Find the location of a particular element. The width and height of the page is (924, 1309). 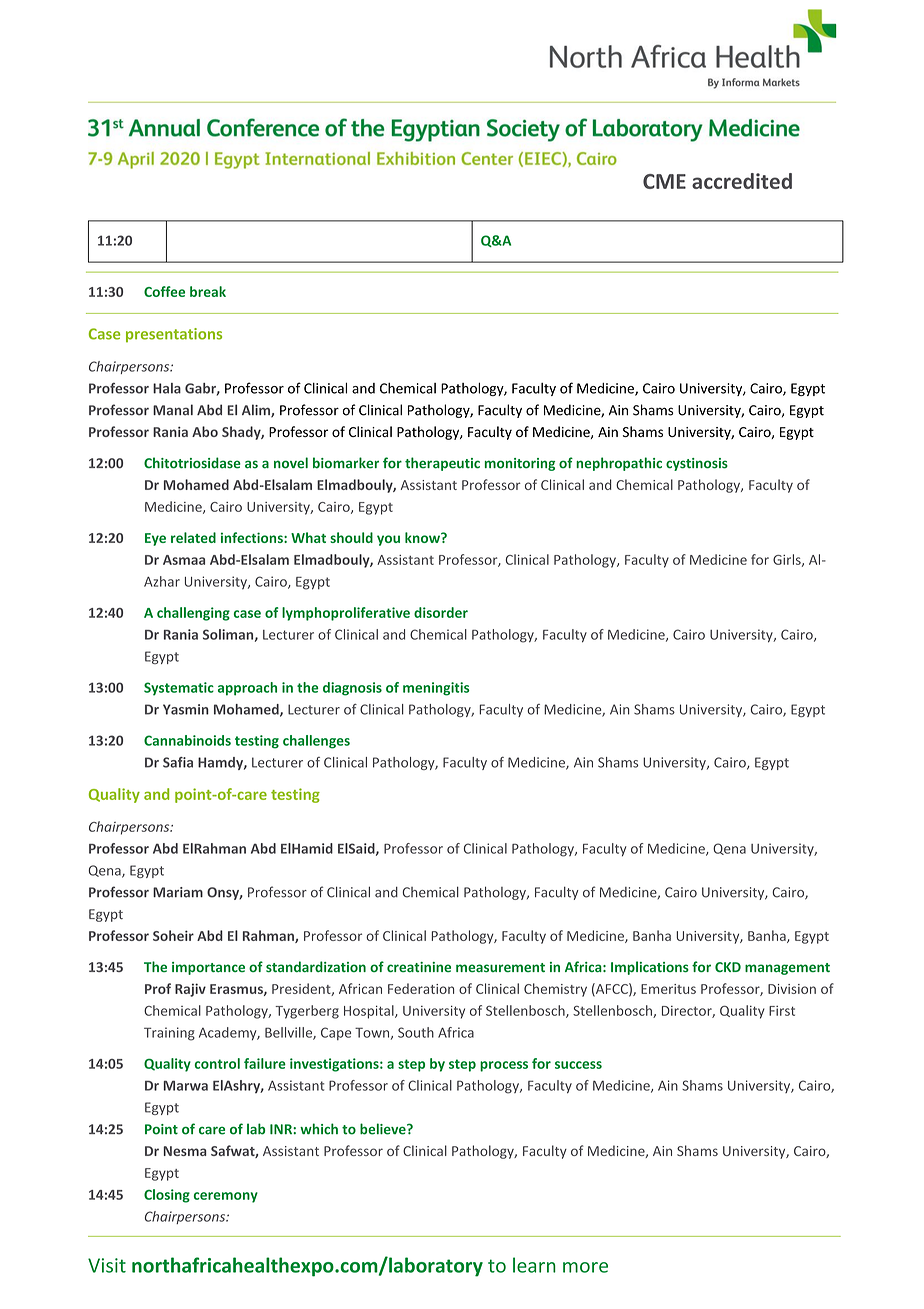

break is located at coordinates (208, 291).
